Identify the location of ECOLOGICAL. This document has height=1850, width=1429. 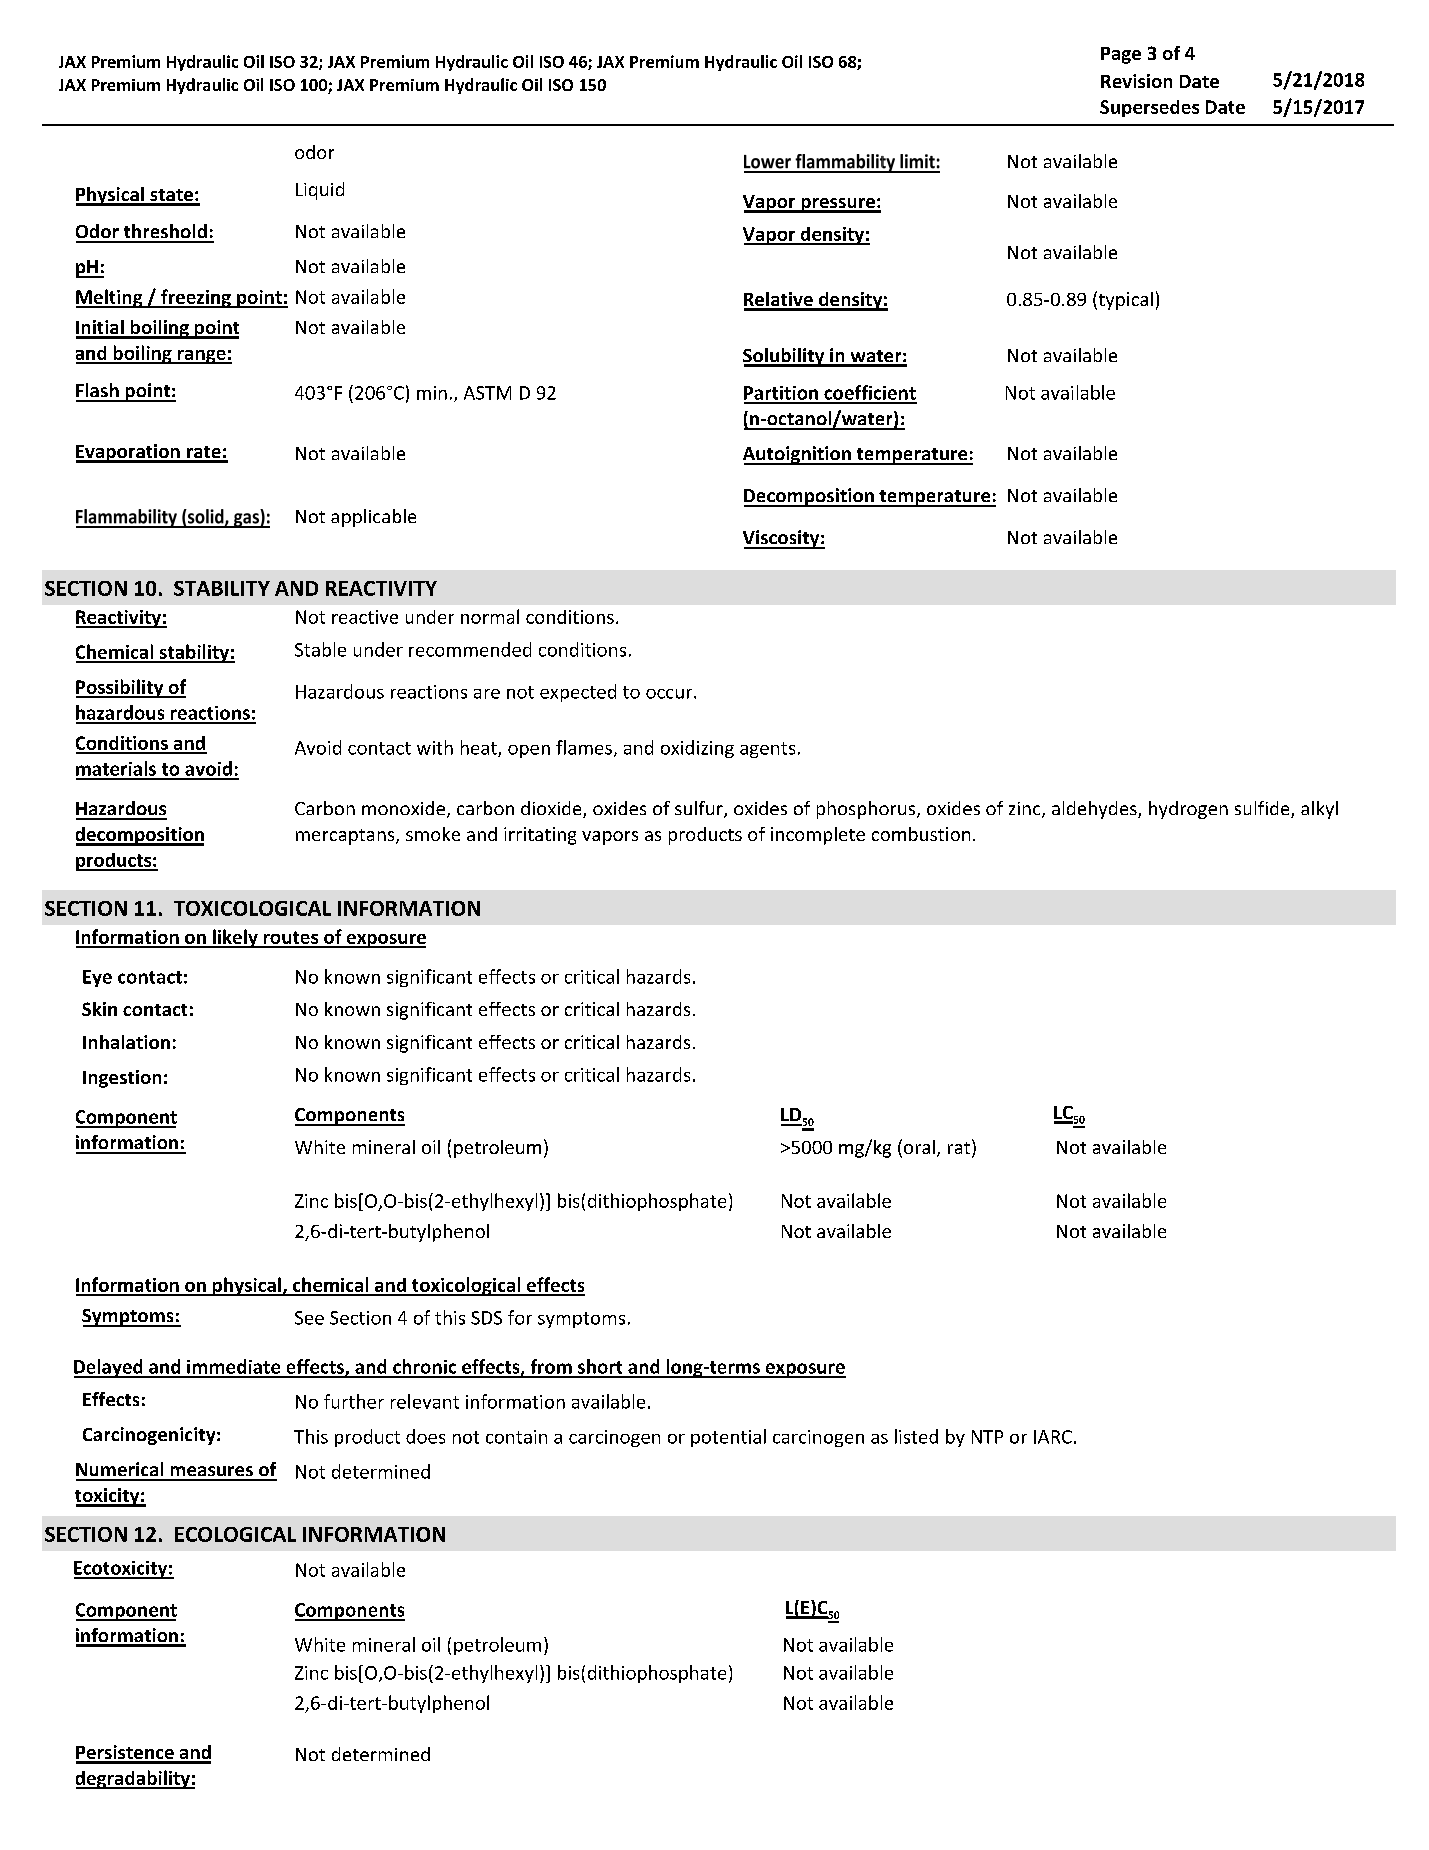
(235, 1534).
